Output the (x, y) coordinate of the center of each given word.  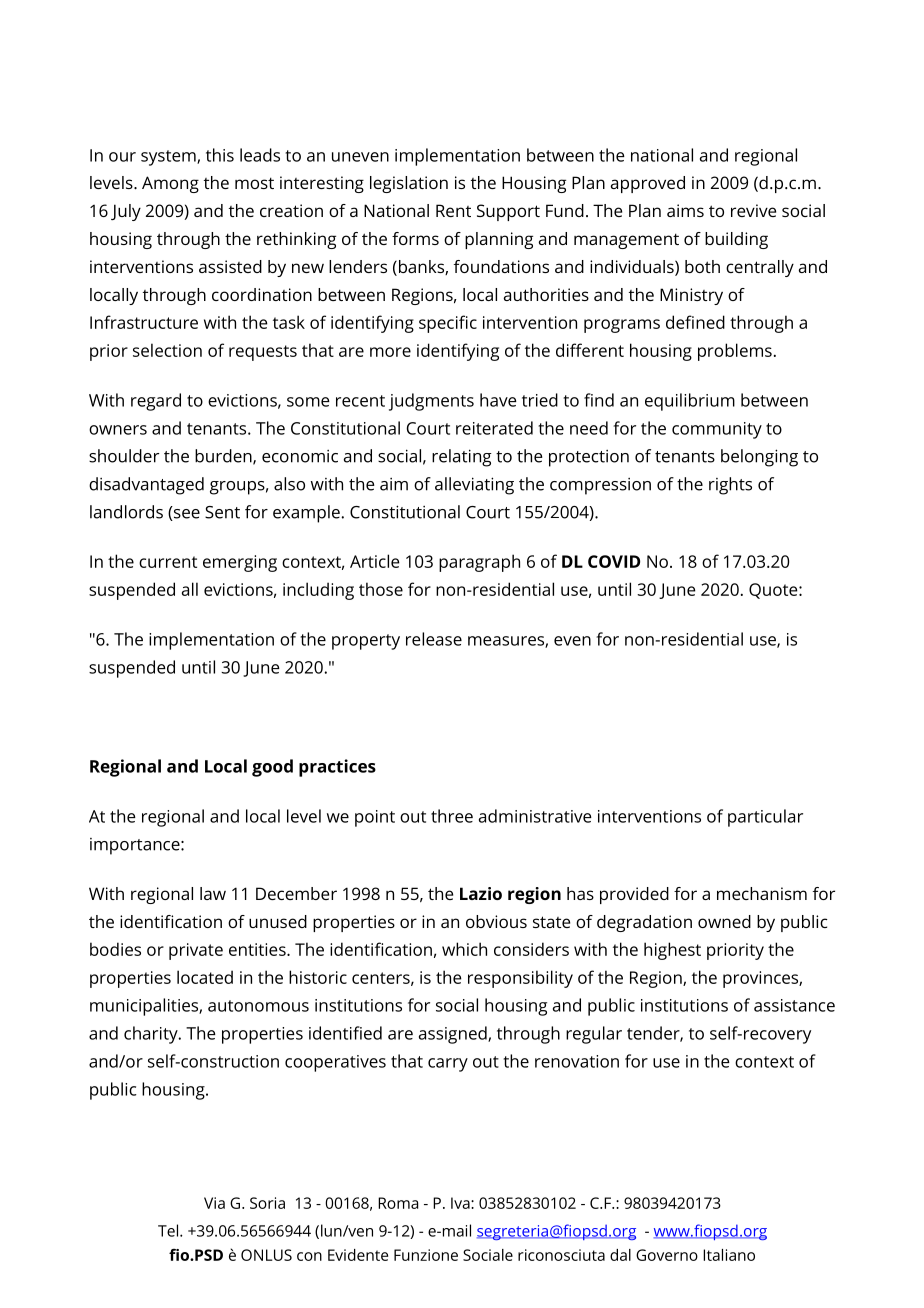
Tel (168, 1230)
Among (170, 184)
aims (685, 210)
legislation (409, 184)
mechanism (762, 893)
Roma (398, 1203)
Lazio (481, 893)
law (213, 893)
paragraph (479, 563)
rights (730, 486)
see (186, 513)
